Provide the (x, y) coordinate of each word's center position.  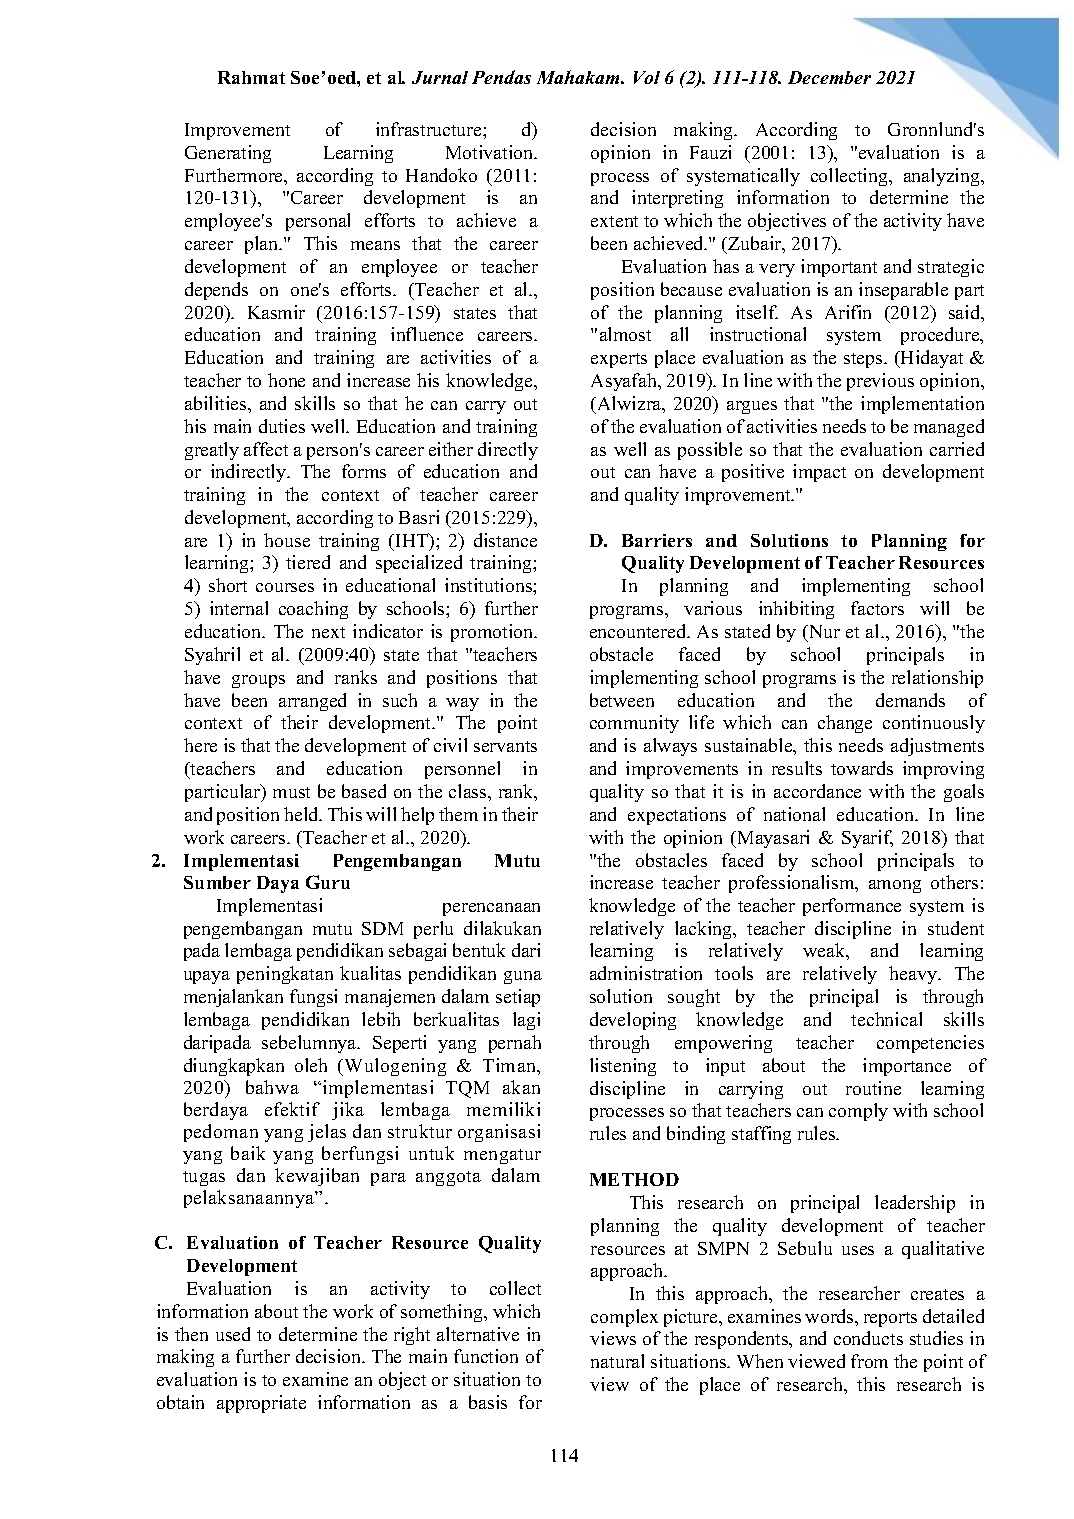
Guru (328, 882)
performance (852, 907)
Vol (647, 77)
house (287, 540)
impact (819, 473)
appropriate (261, 1404)
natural (617, 1361)
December (829, 77)
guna (523, 977)
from (869, 1361)
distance (505, 540)
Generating (228, 154)
